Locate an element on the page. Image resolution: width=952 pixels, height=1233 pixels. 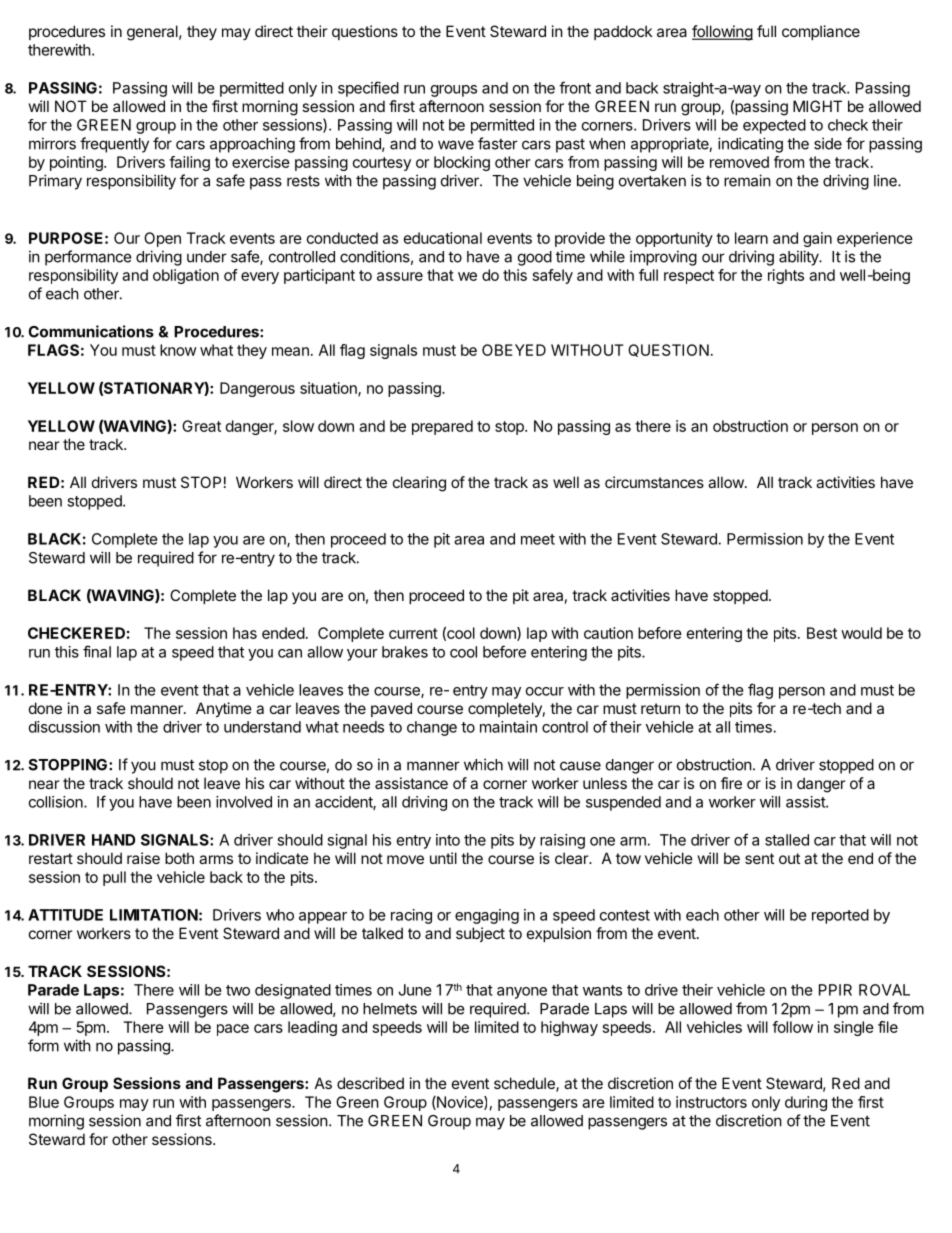
specified is located at coordinates (368, 89).
